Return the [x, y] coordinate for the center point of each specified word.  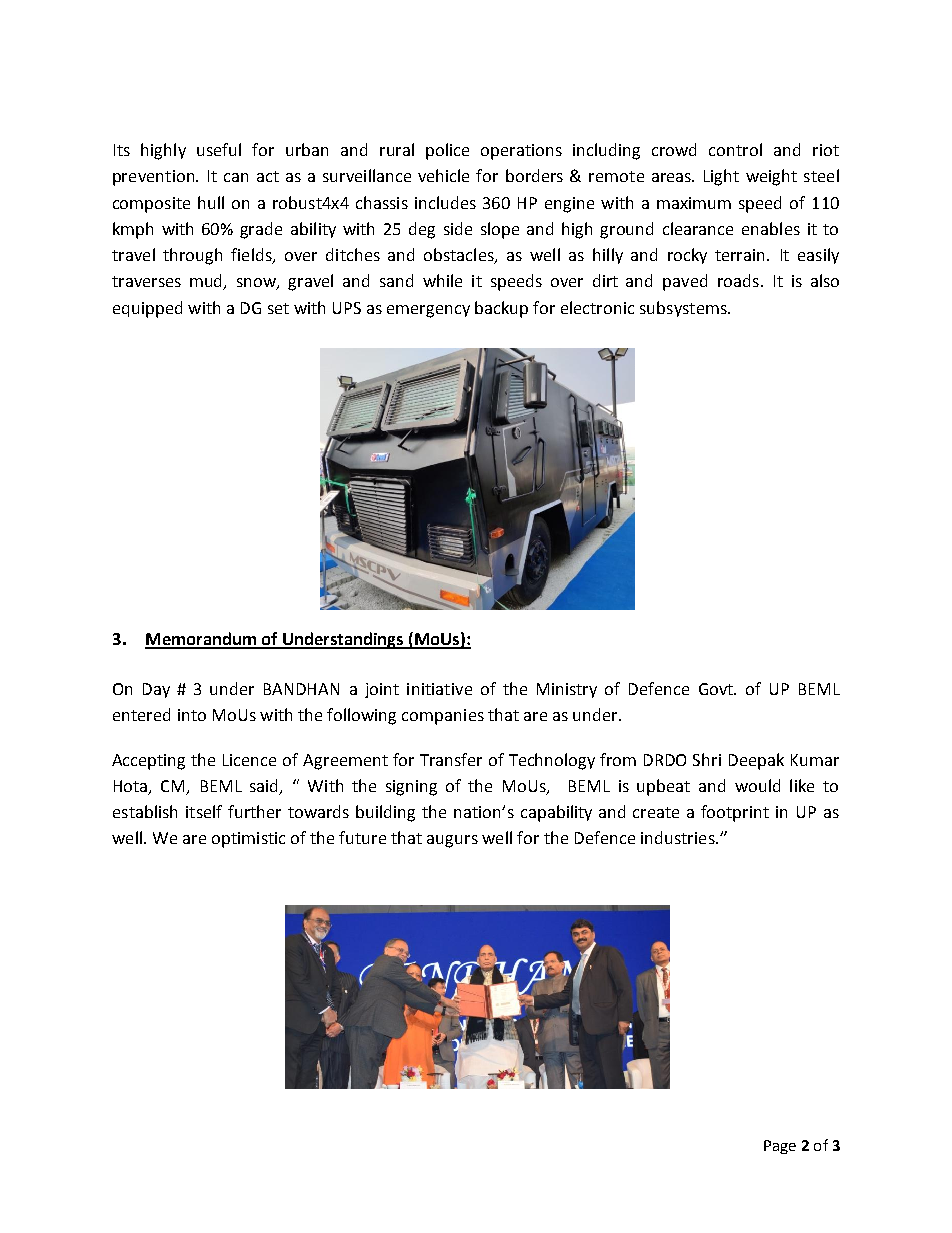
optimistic [248, 840]
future [362, 837]
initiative [439, 689]
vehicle [443, 175]
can [236, 177]
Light [721, 177]
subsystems [684, 309]
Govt [717, 689]
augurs [452, 841]
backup [501, 309]
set [278, 308]
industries [679, 837]
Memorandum [202, 640]
